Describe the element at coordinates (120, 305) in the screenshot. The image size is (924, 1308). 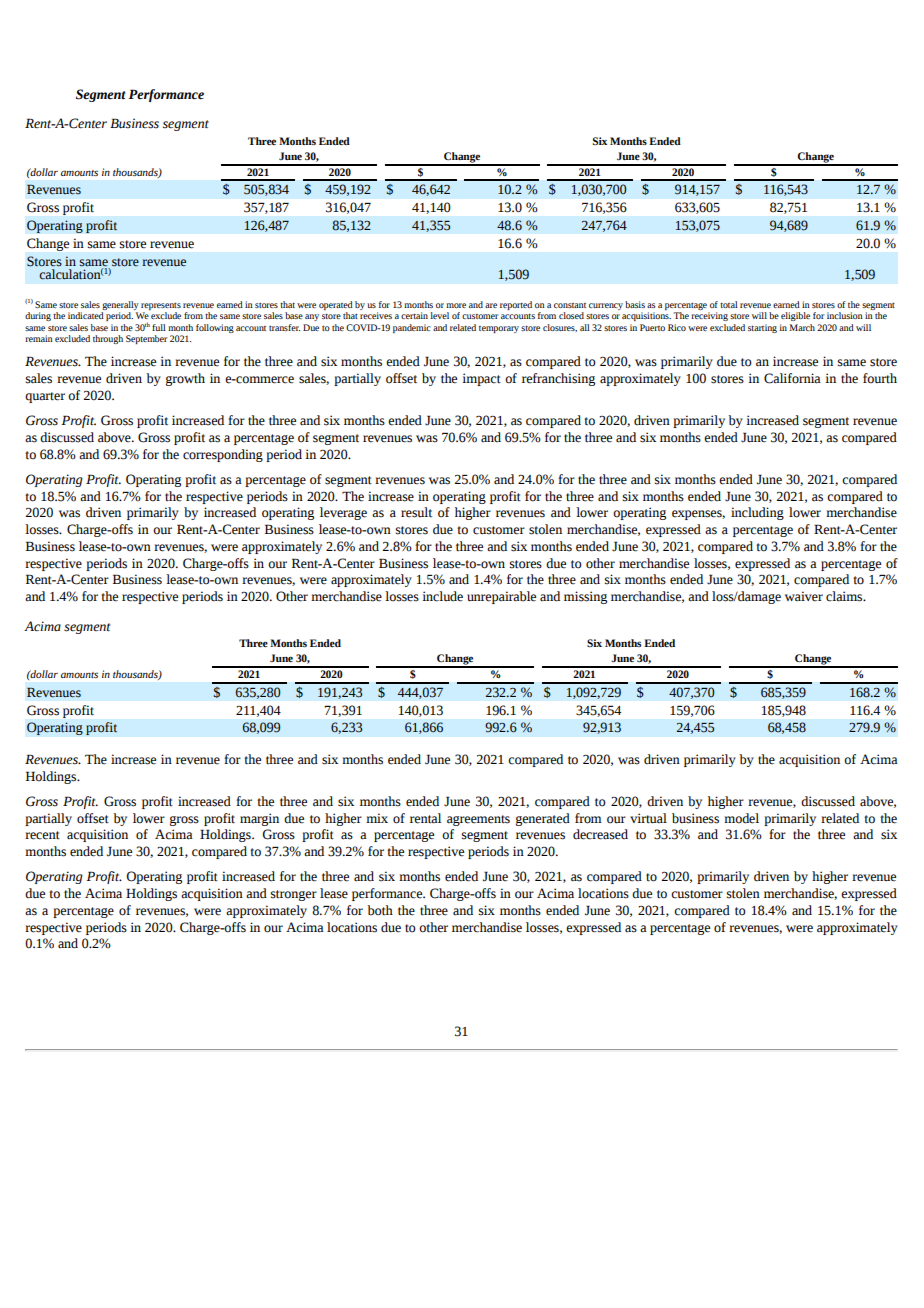
I see `generally` at that location.
